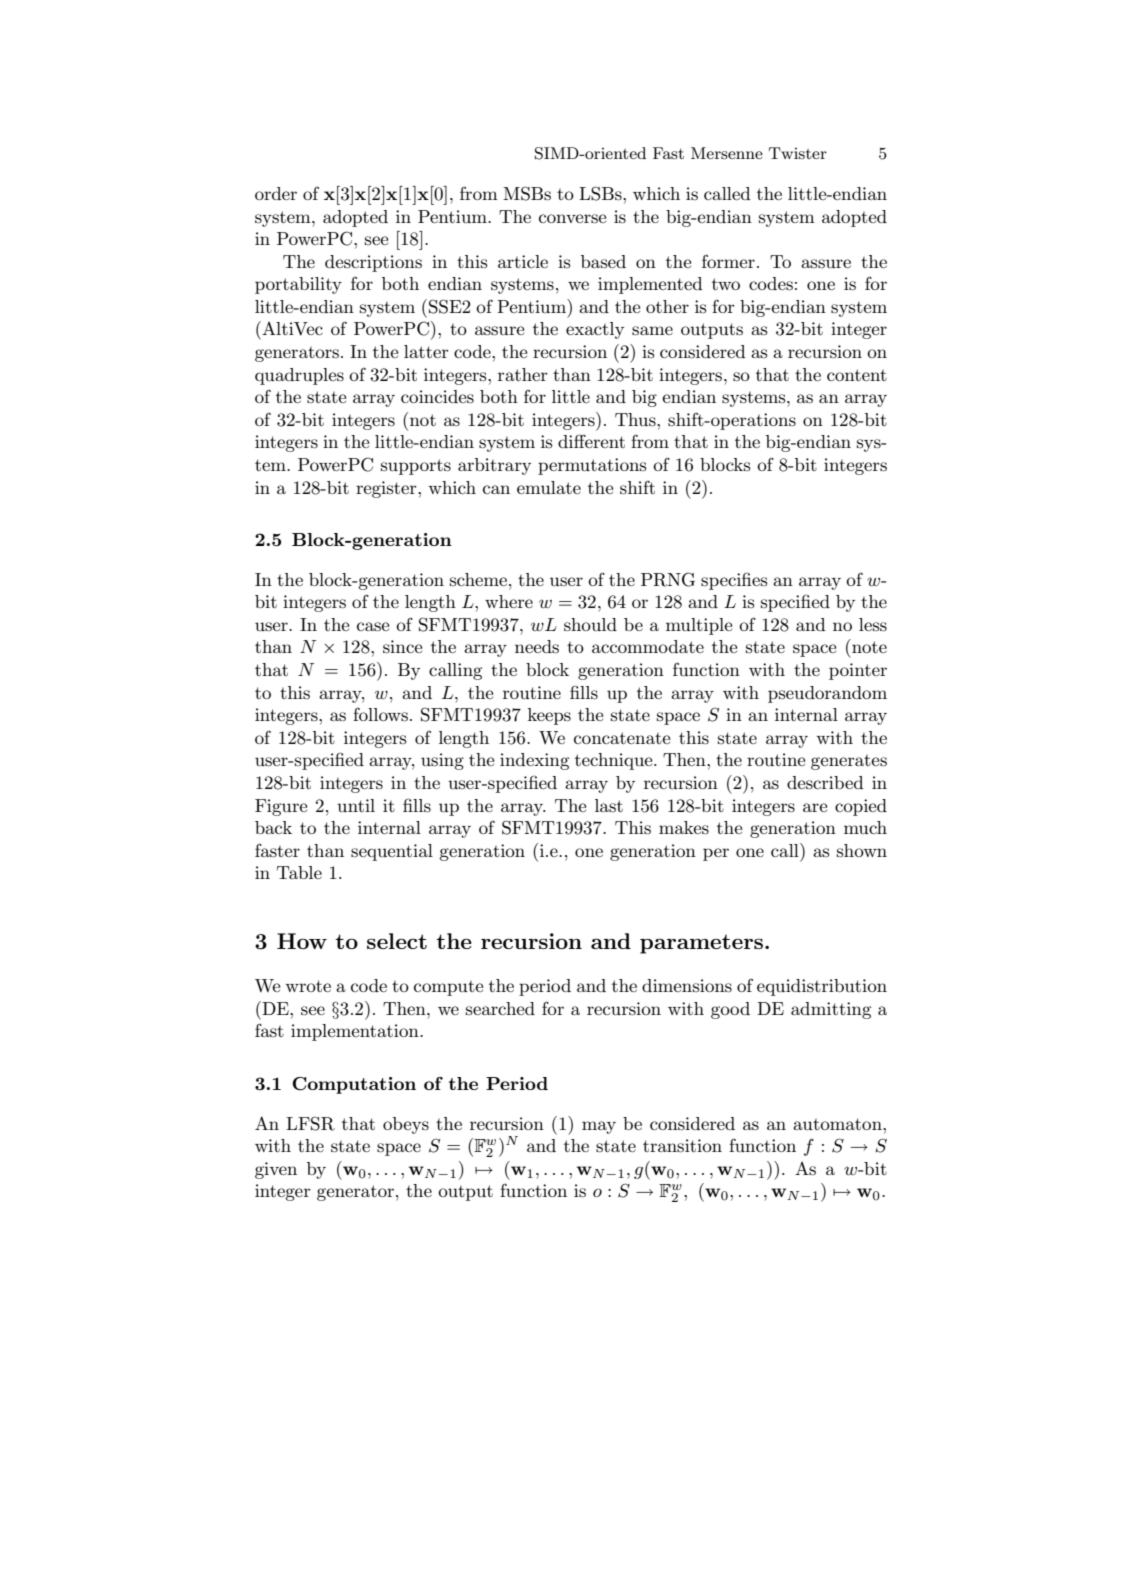 The width and height of the screenshot is (1125, 1590). I want to click on specifies, so click(734, 581).
